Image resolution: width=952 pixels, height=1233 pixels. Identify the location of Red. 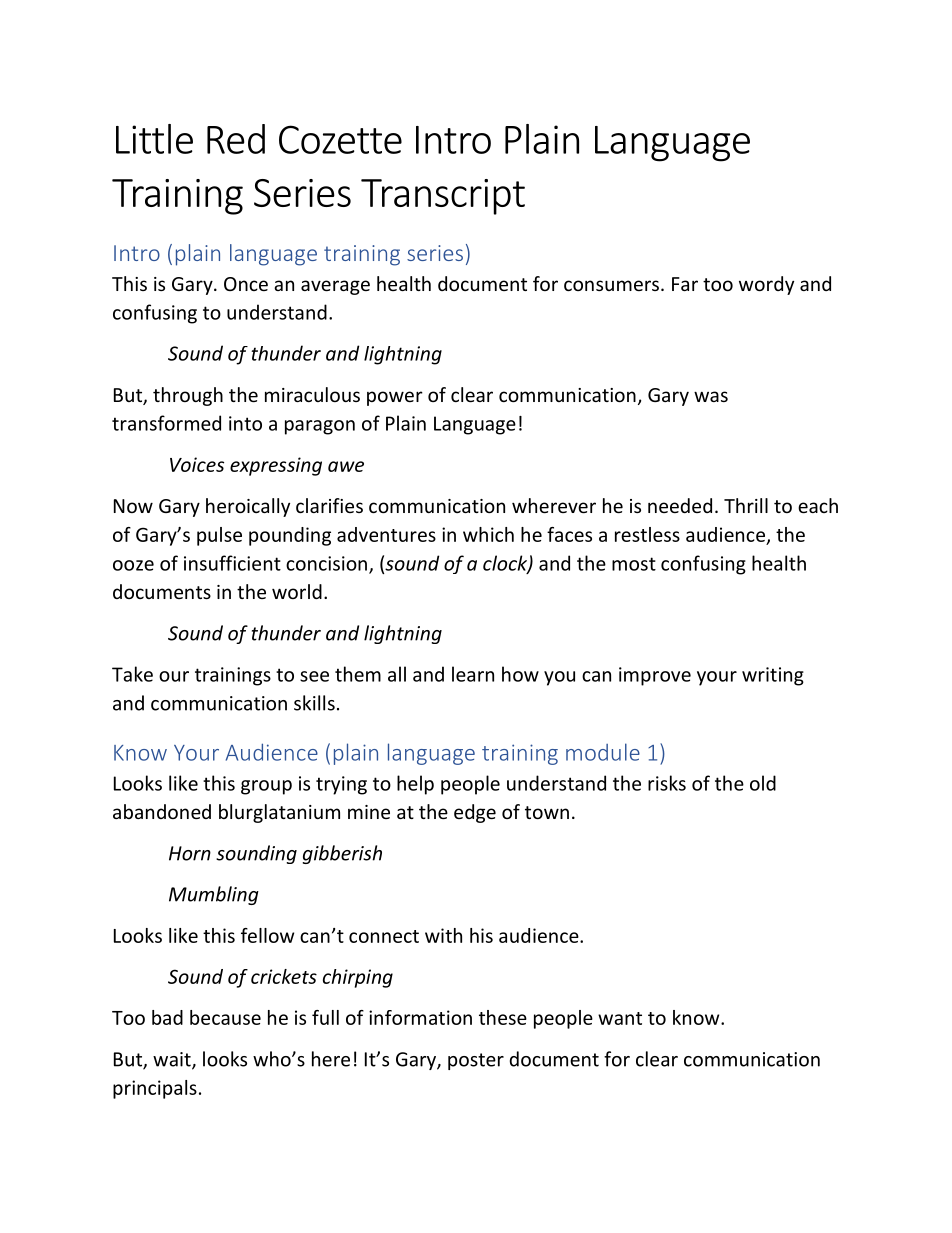
(236, 139).
